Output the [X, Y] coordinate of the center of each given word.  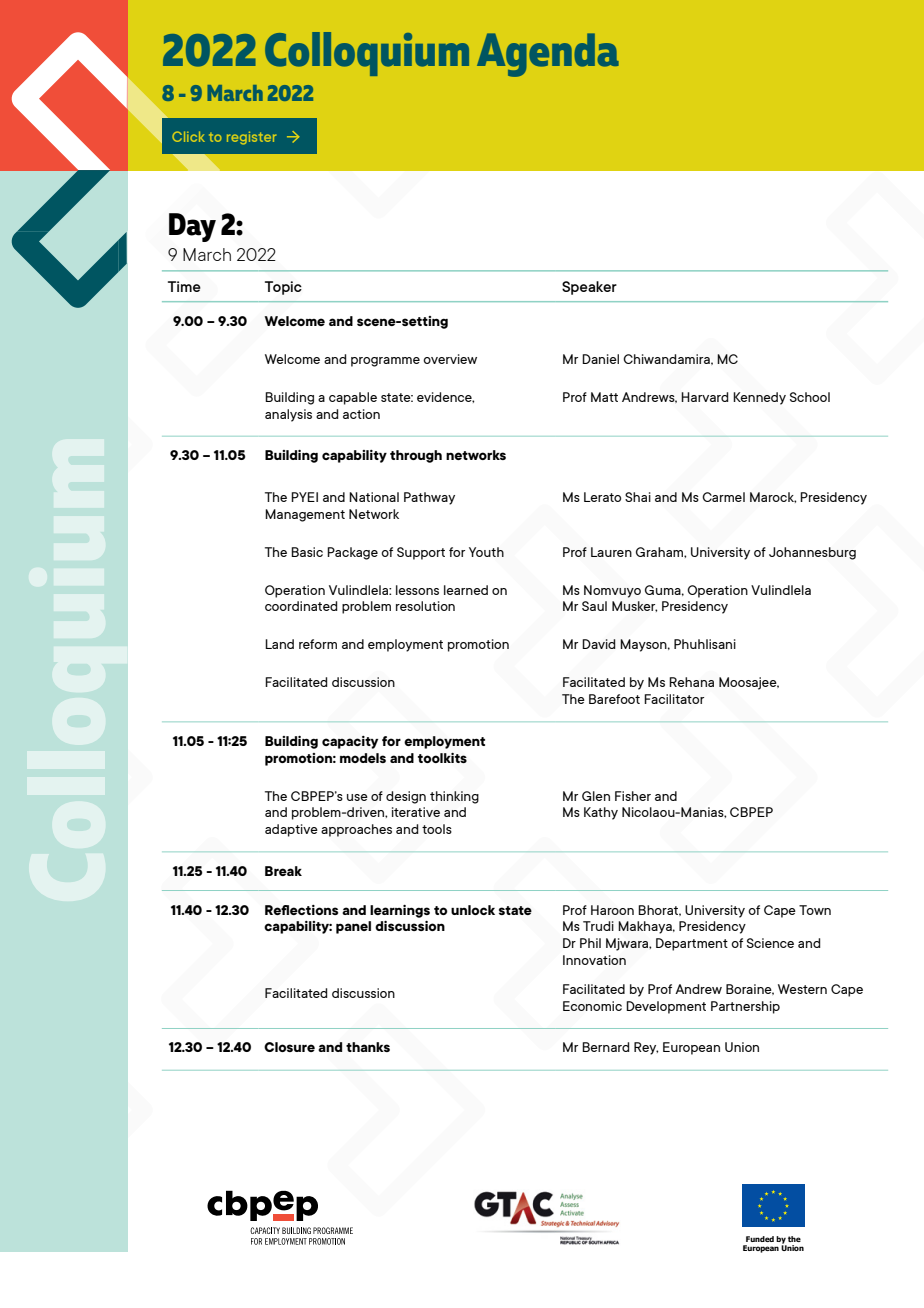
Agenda [548, 55]
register [251, 138]
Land [279, 644]
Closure [289, 1047]
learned [466, 590]
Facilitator [674, 699]
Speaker [589, 288]
